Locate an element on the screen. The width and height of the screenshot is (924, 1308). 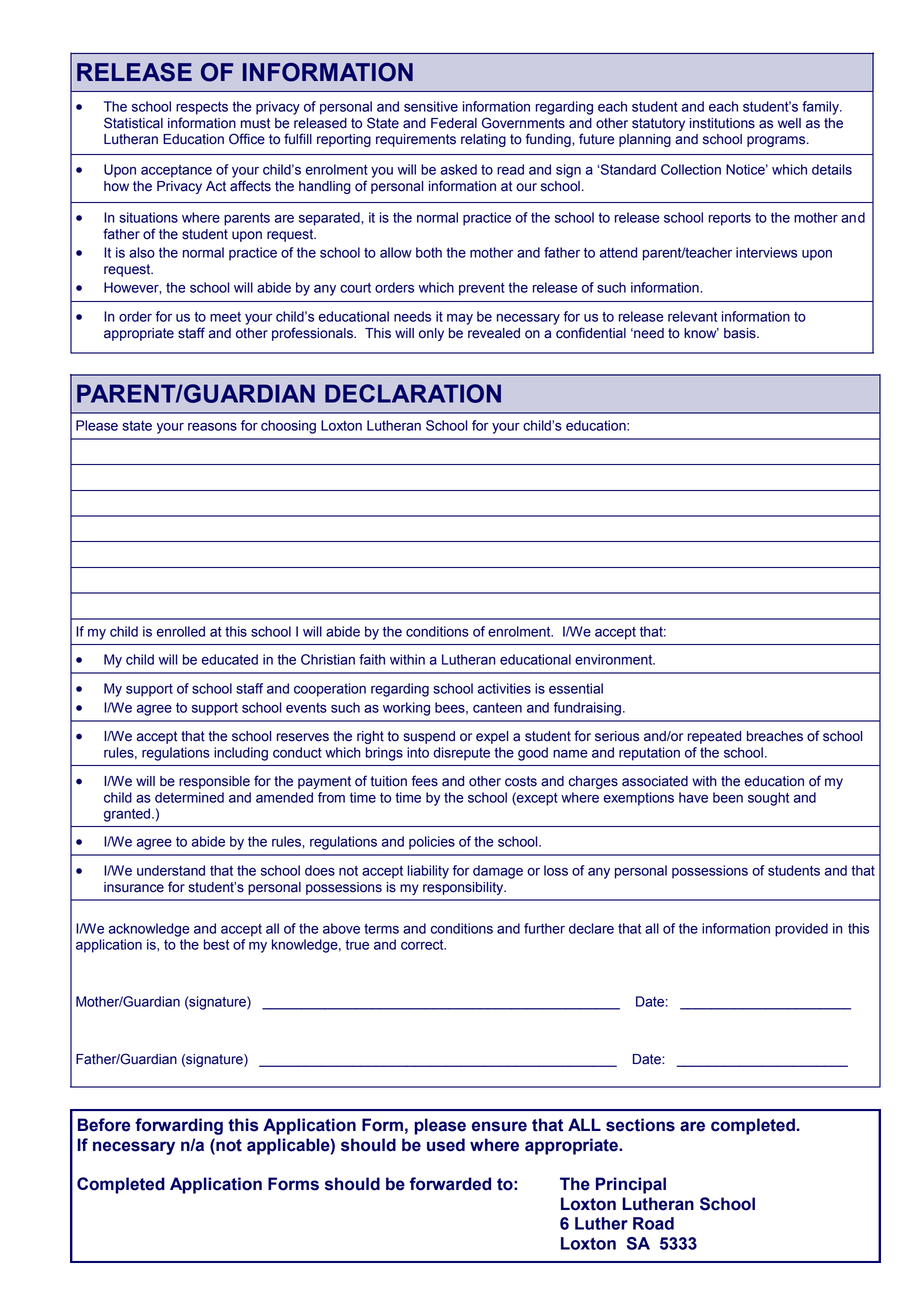
been is located at coordinates (728, 797).
